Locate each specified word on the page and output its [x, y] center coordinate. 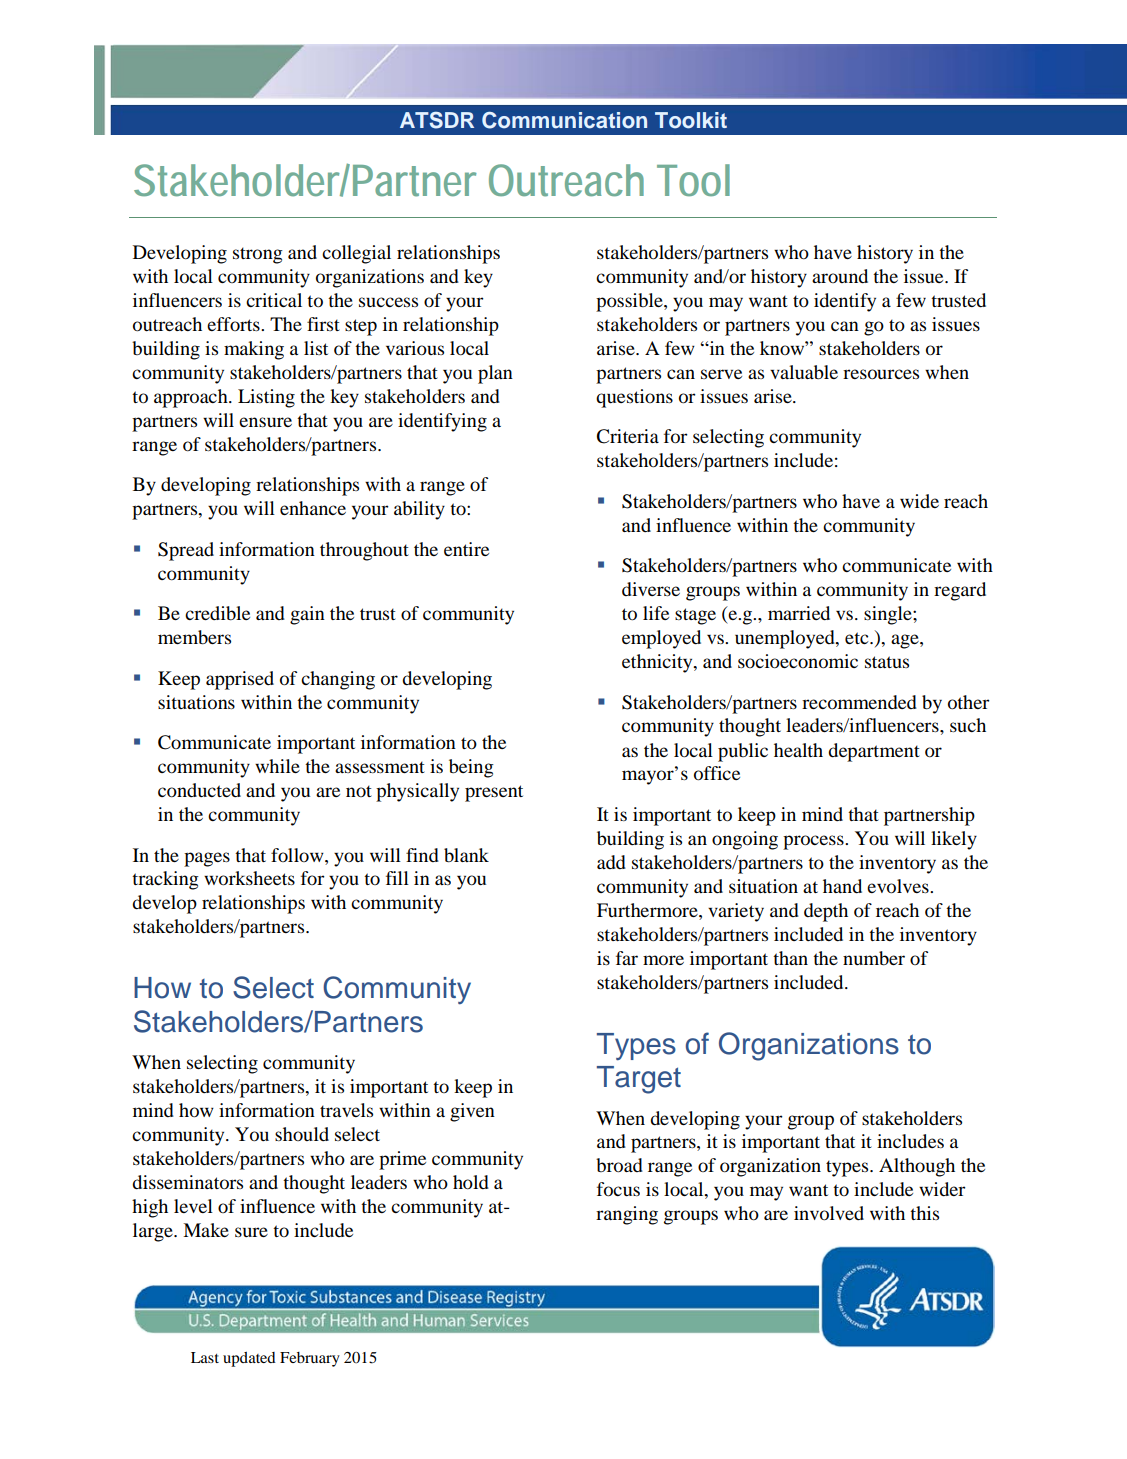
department [874, 752]
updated [249, 1359]
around [840, 276]
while [277, 766]
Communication [564, 120]
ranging [627, 1215]
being [471, 768]
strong [258, 255]
